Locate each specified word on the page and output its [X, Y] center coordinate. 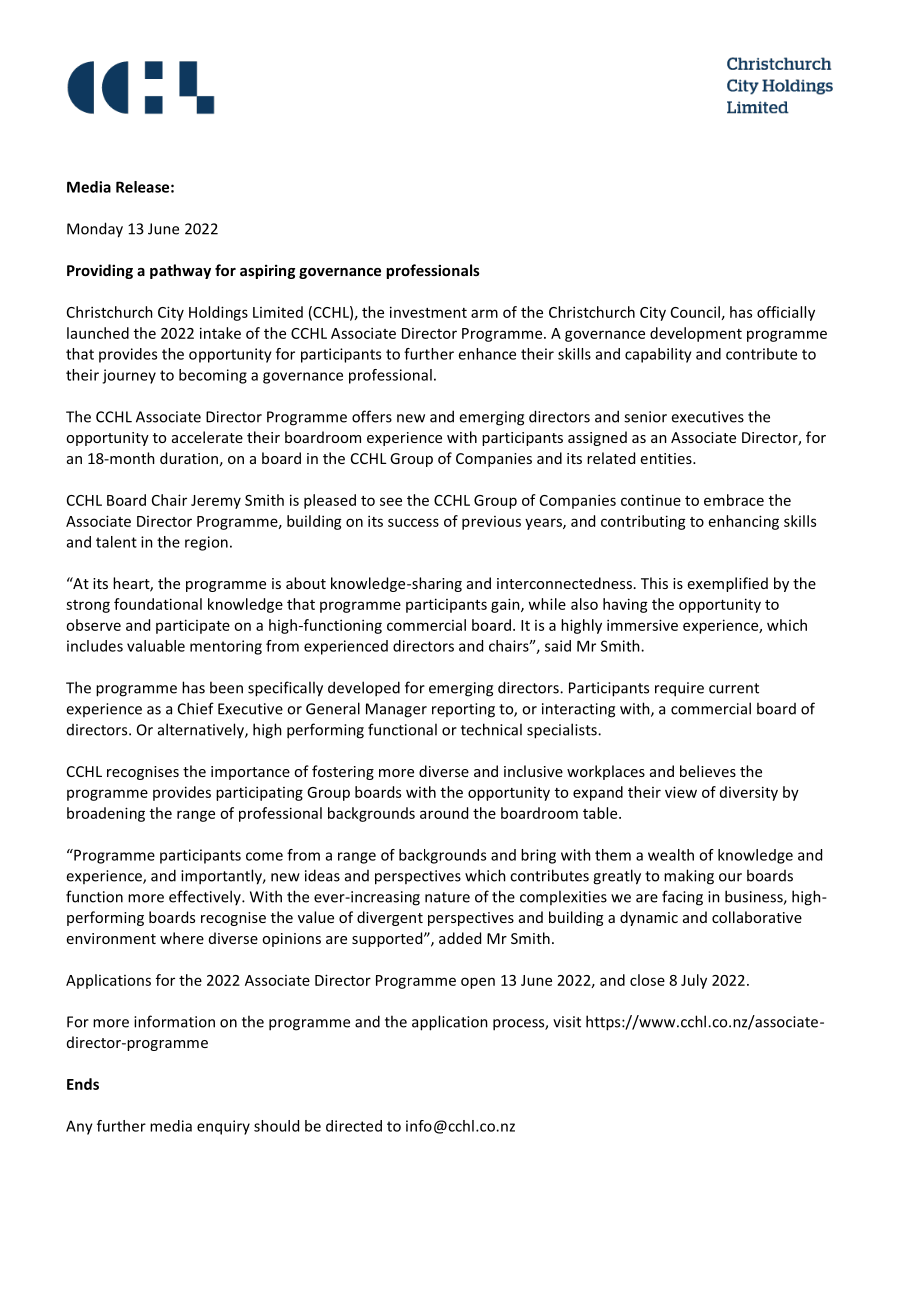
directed [354, 1126]
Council [695, 312]
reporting [463, 710]
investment [428, 312]
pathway [180, 271]
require [679, 689]
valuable [156, 646]
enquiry [223, 1127]
